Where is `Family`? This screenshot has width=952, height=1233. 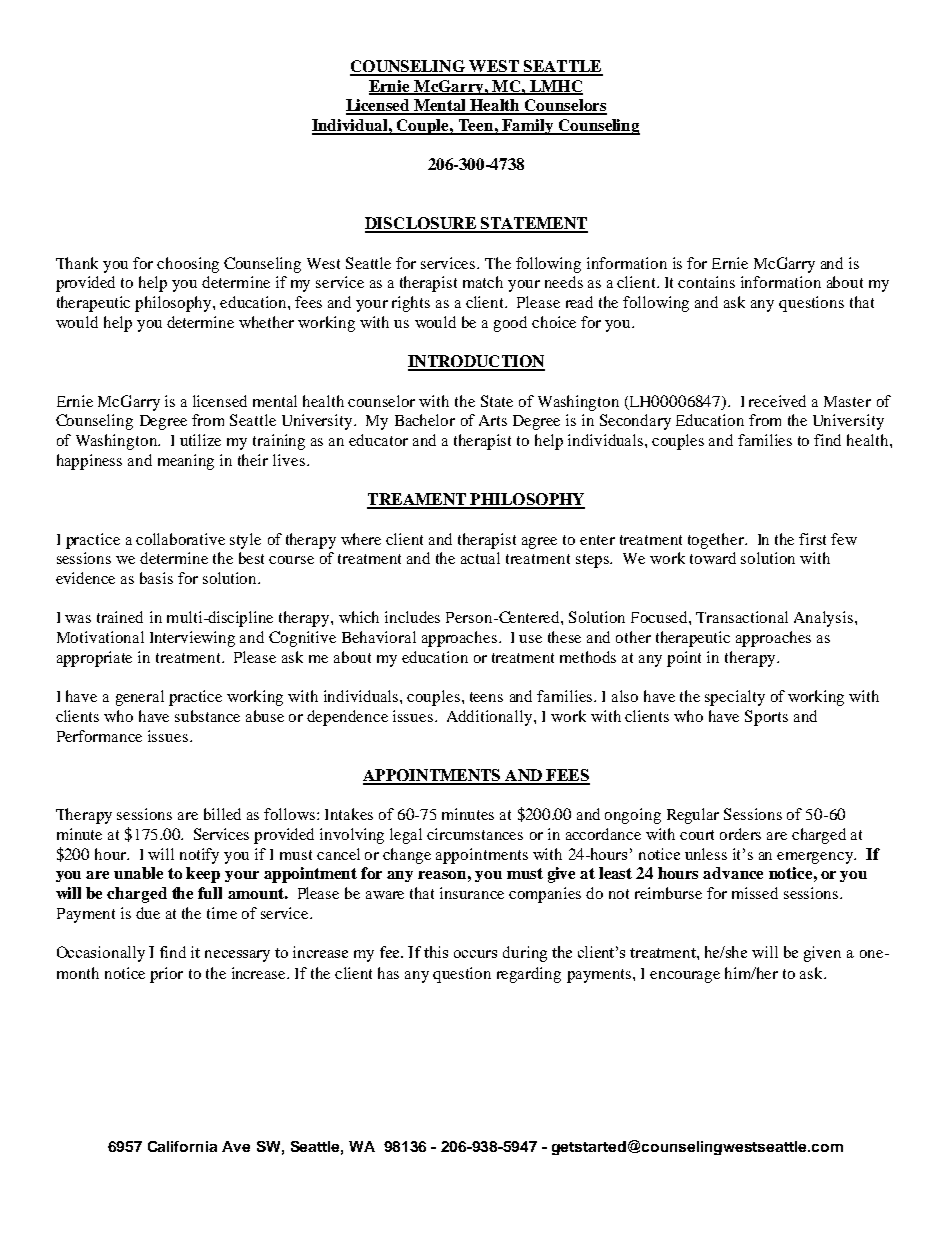
Family is located at coordinates (528, 127).
